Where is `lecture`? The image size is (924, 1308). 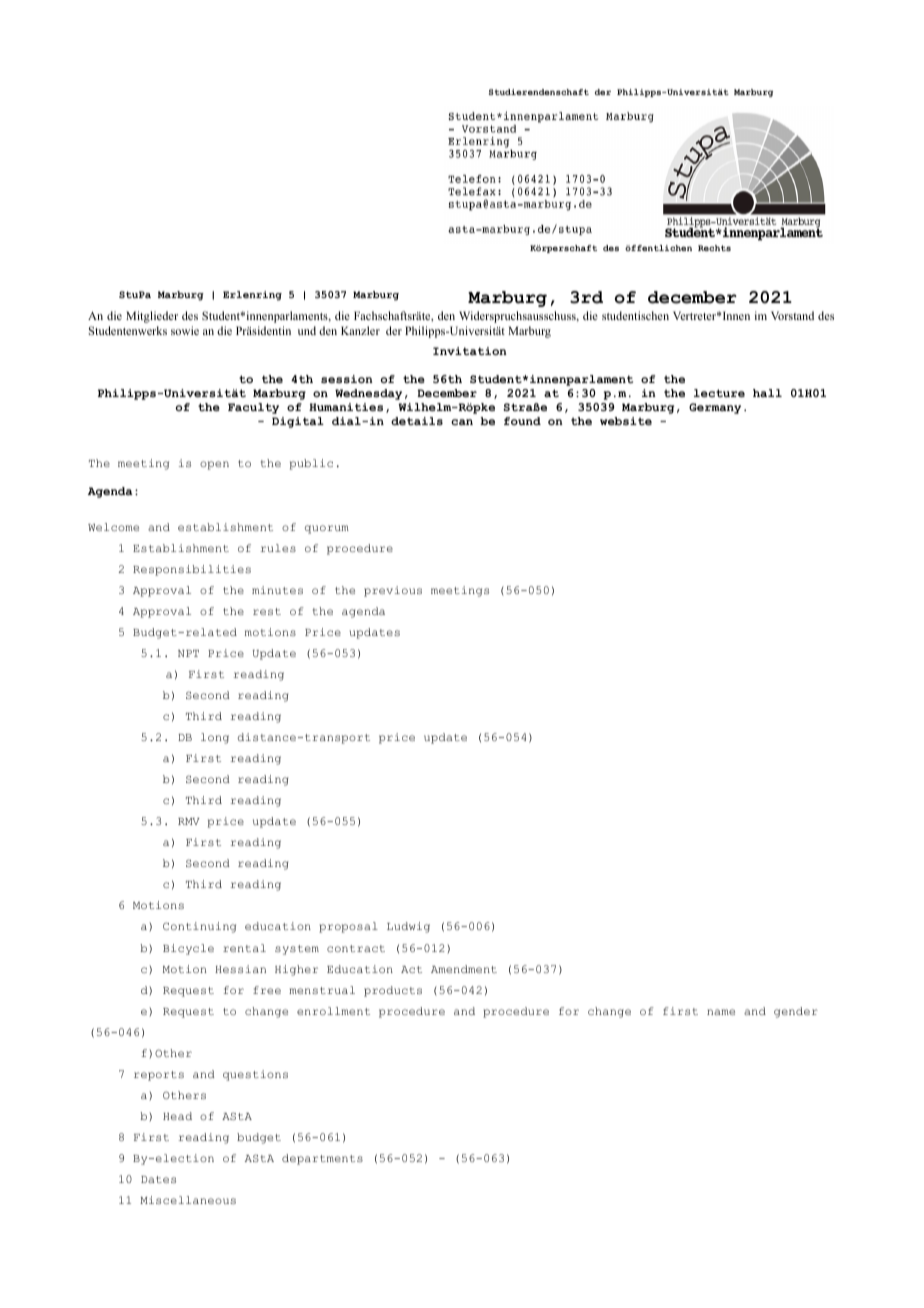 lecture is located at coordinates (719, 393).
